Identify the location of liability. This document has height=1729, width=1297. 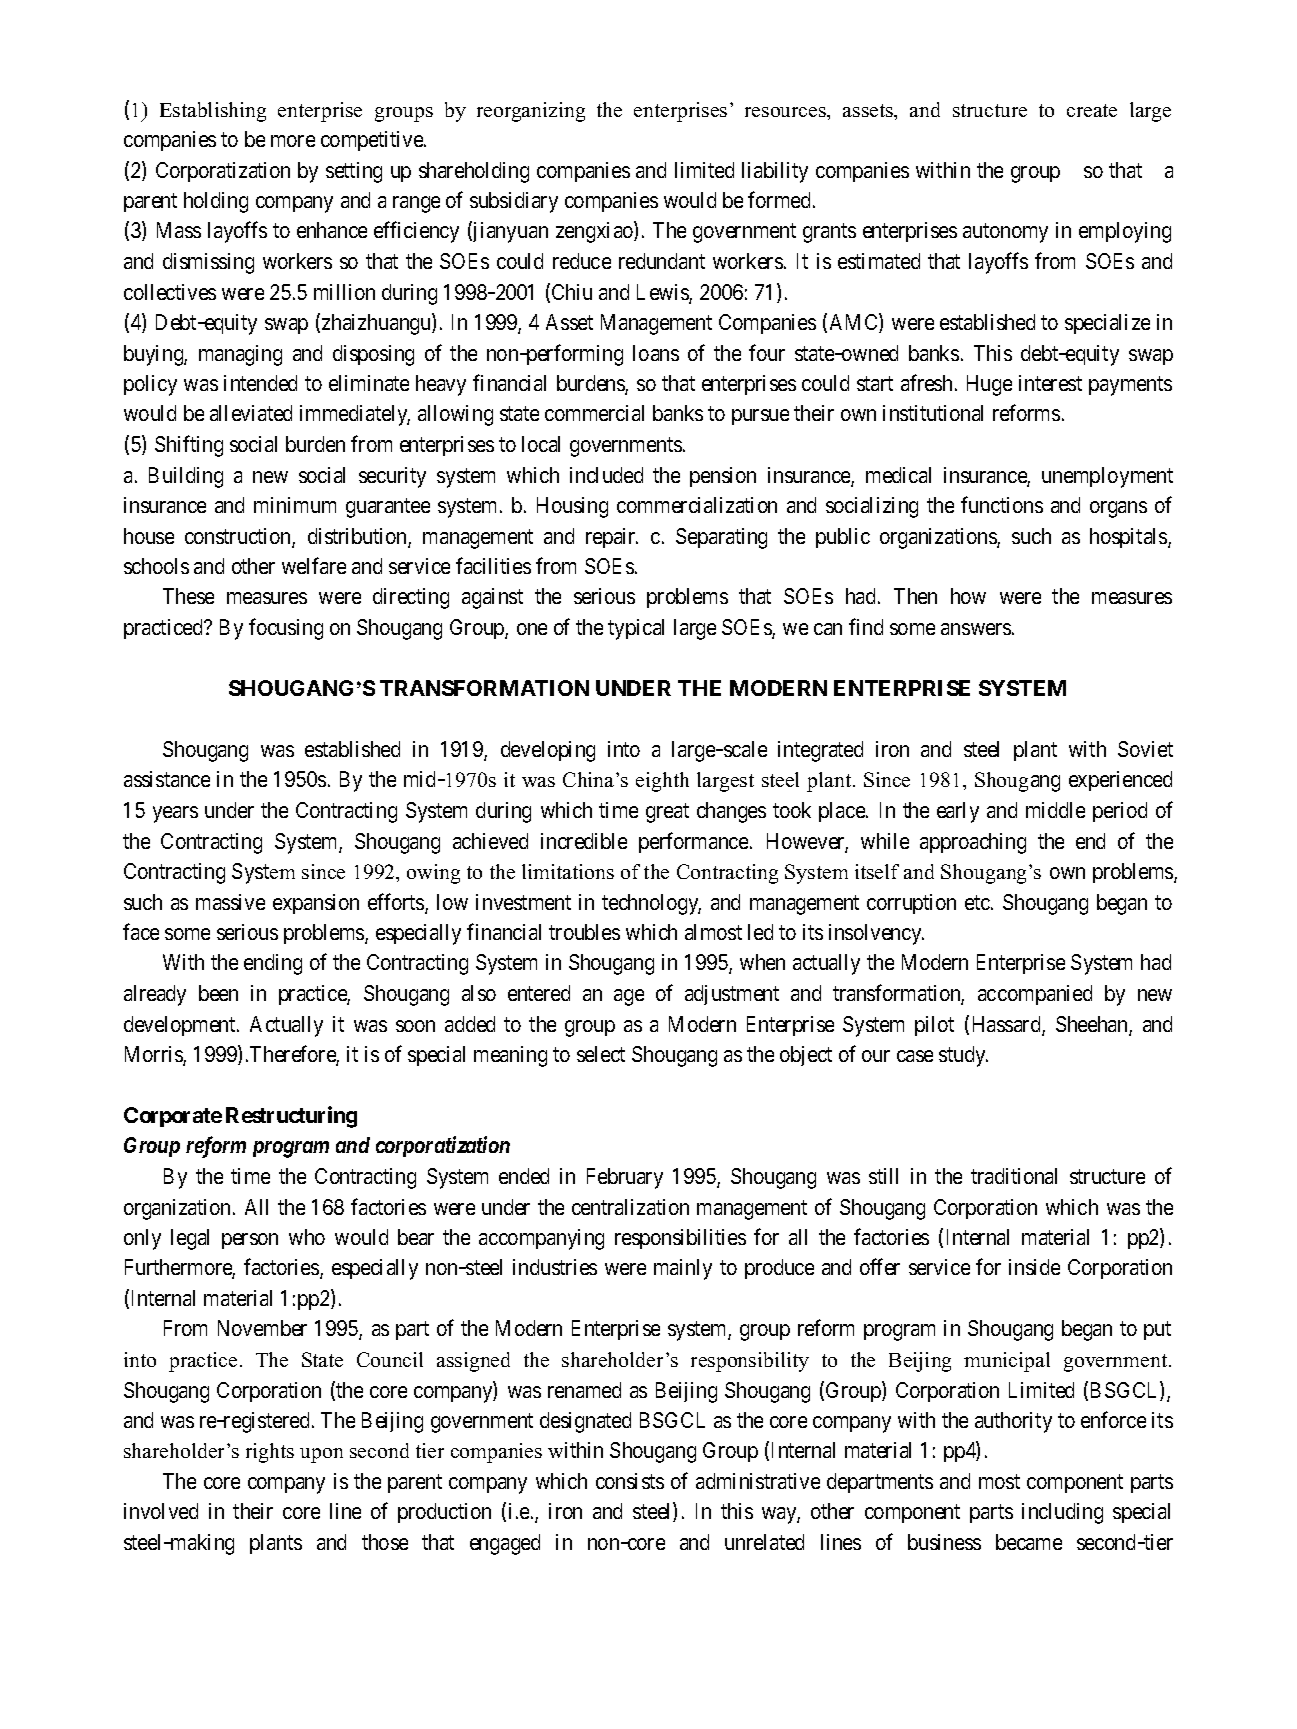
(775, 172).
